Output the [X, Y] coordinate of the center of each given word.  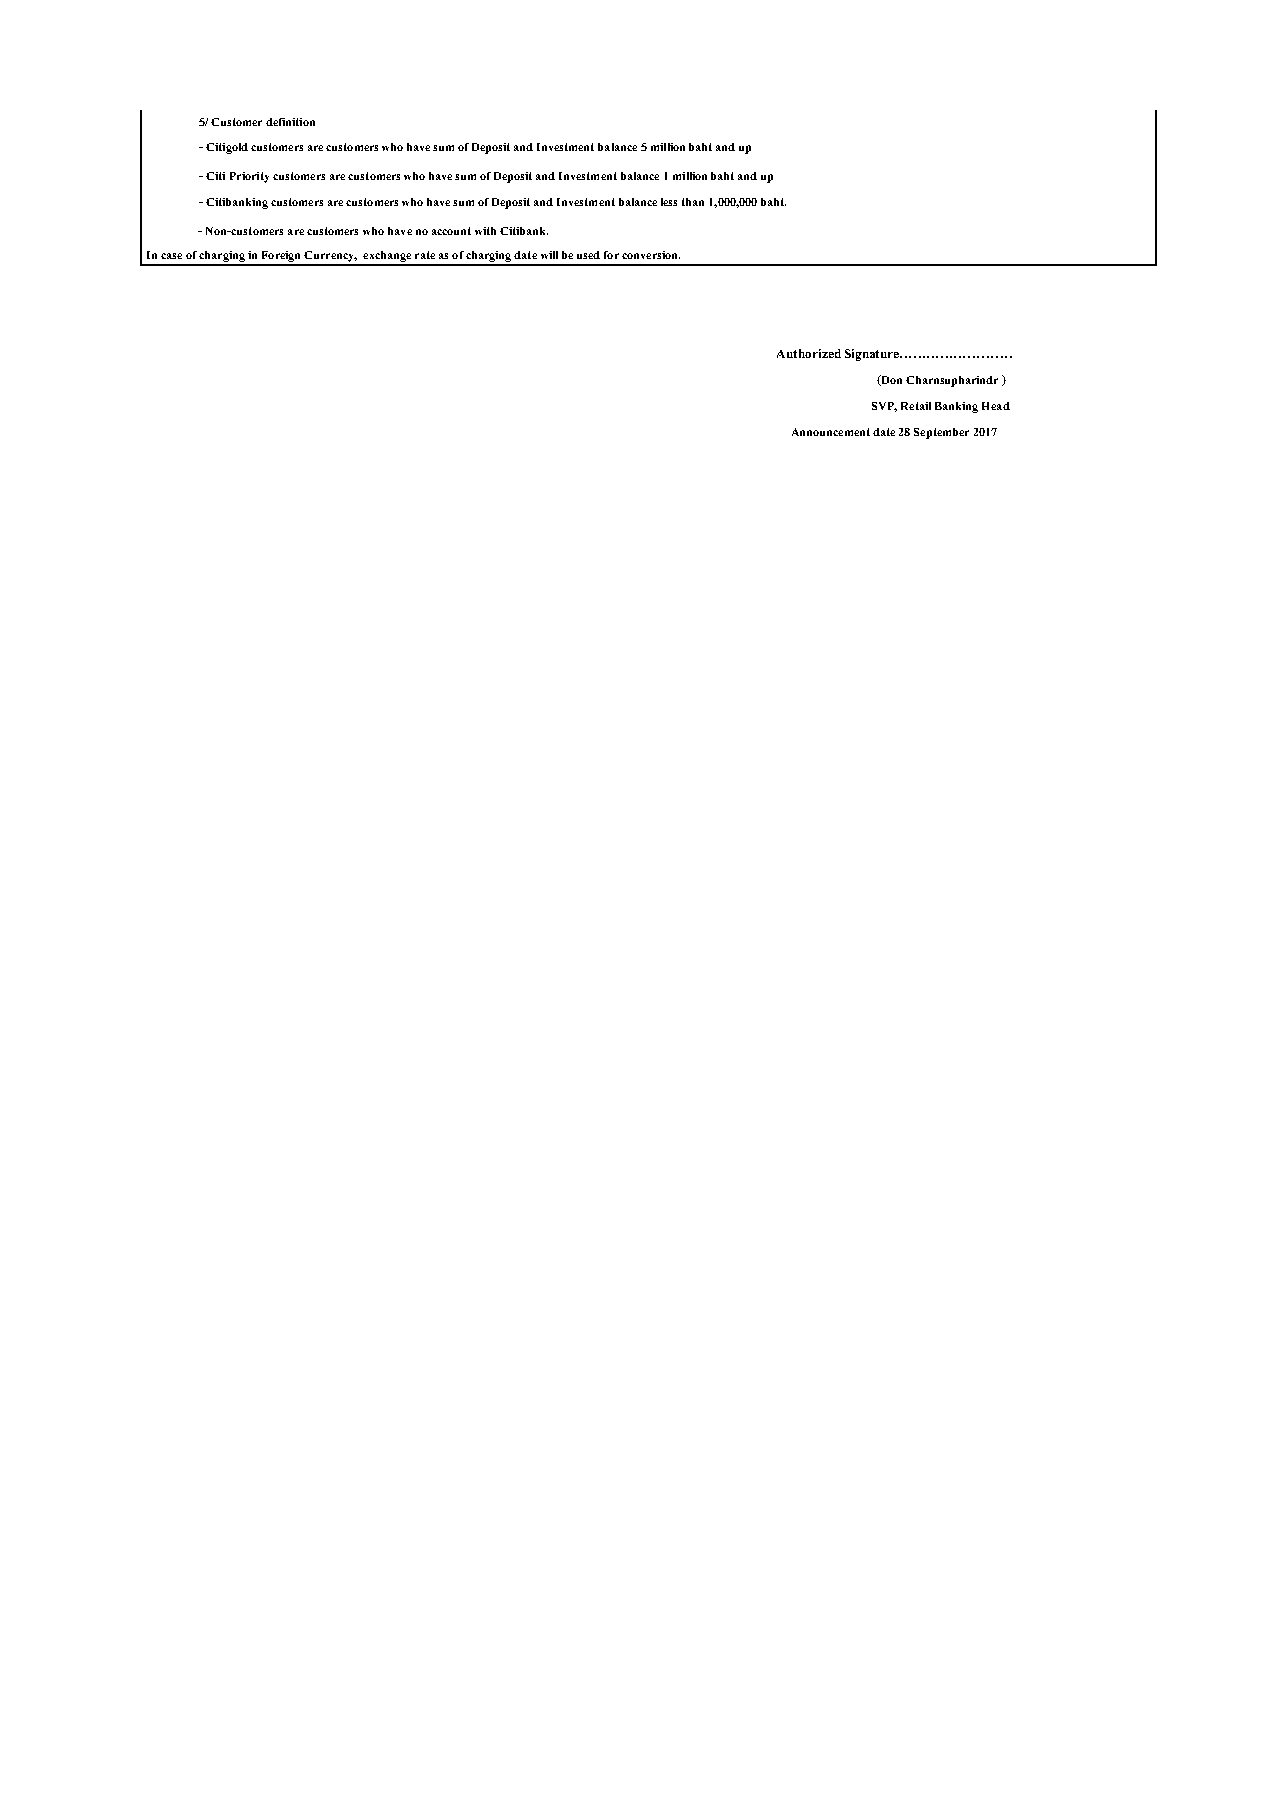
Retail [916, 406]
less [669, 202]
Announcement [831, 432]
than [693, 202]
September [941, 433]
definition [290, 122]
